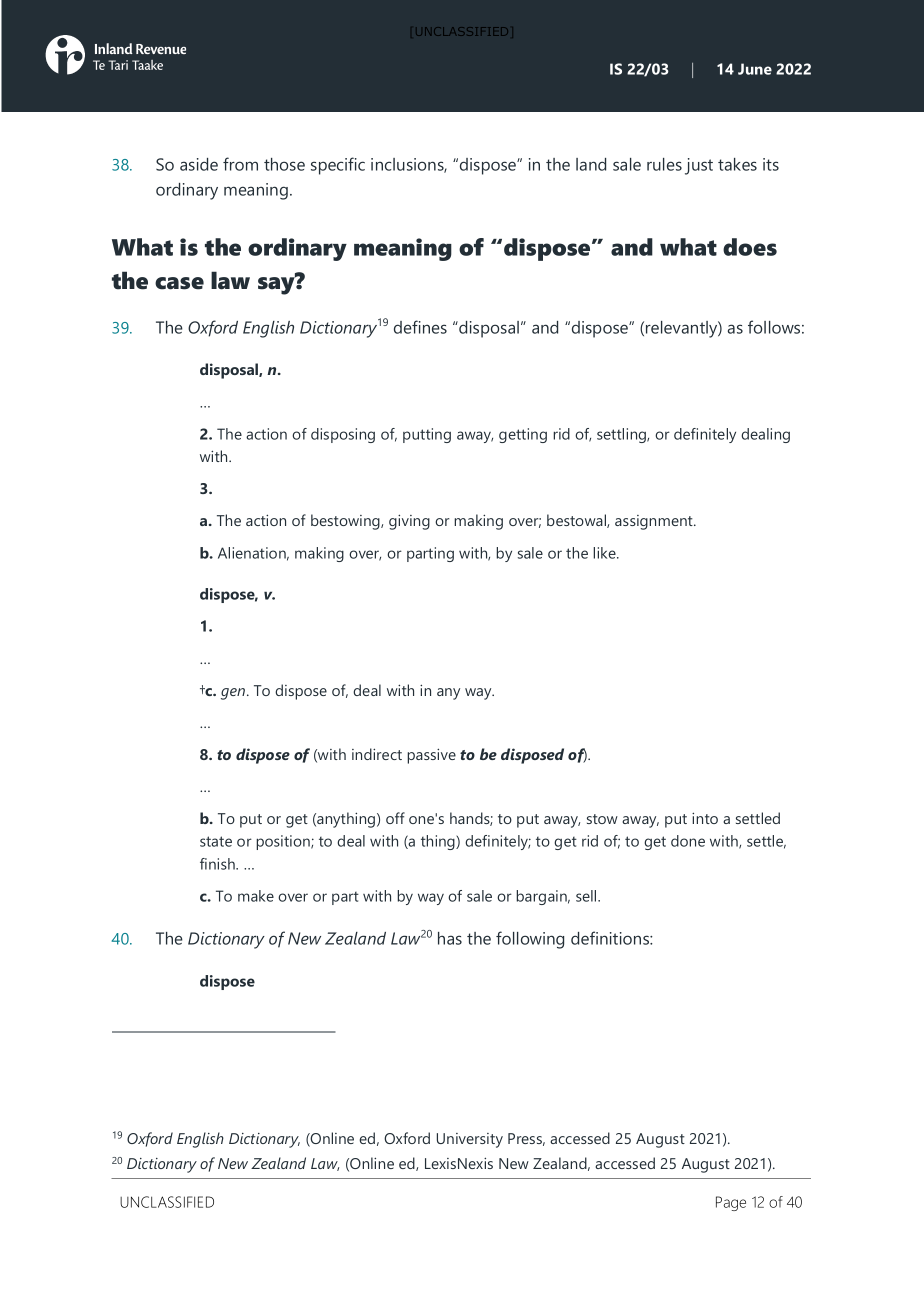  Describe the element at coordinates (755, 69) in the document. I see `June` at that location.
